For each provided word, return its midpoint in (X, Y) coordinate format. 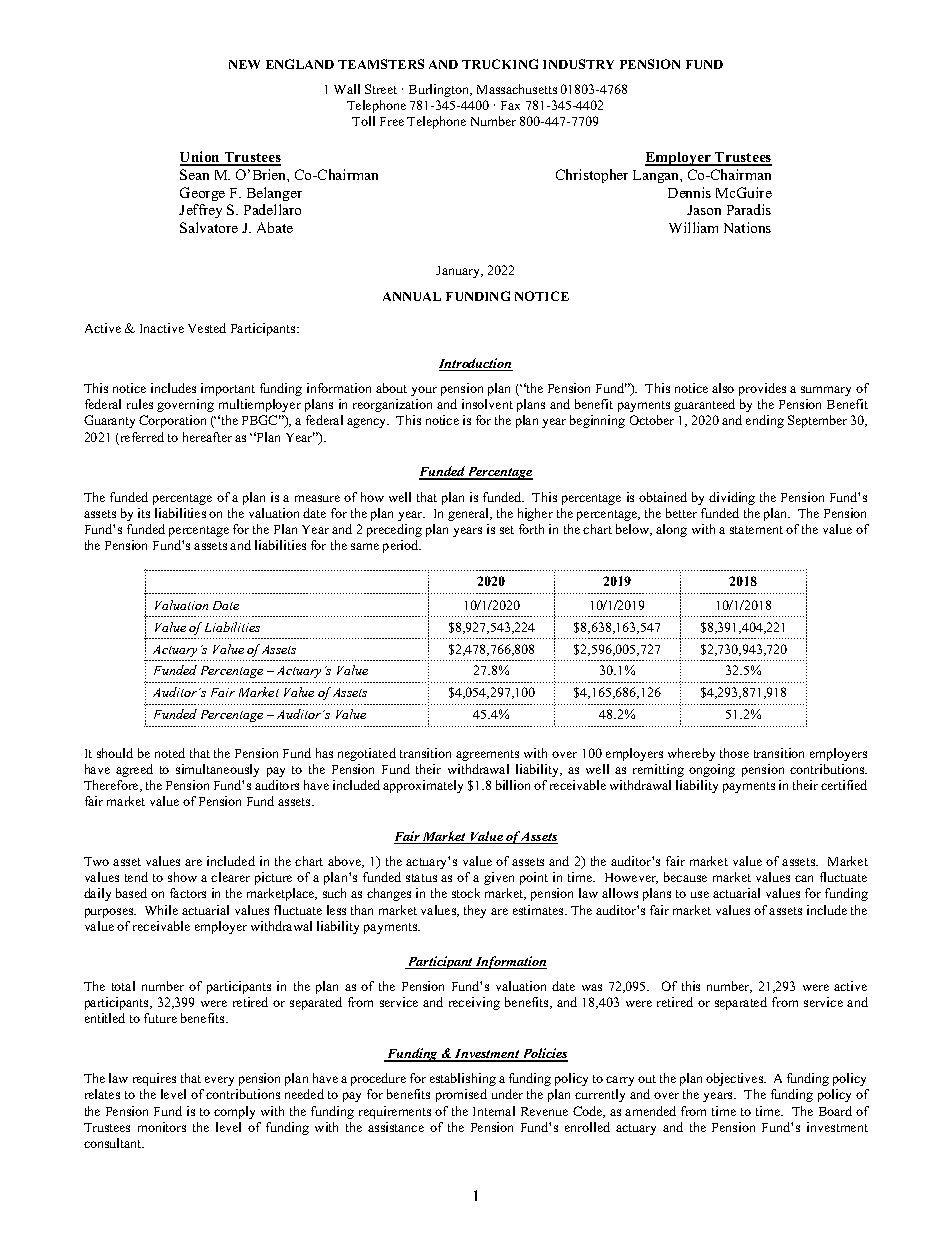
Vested (207, 328)
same (365, 546)
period (402, 546)
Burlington (440, 90)
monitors (162, 1127)
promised (461, 1095)
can (804, 878)
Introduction (476, 364)
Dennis (689, 192)
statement (756, 530)
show (182, 877)
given (499, 878)
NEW (244, 64)
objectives (736, 1079)
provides (762, 389)
